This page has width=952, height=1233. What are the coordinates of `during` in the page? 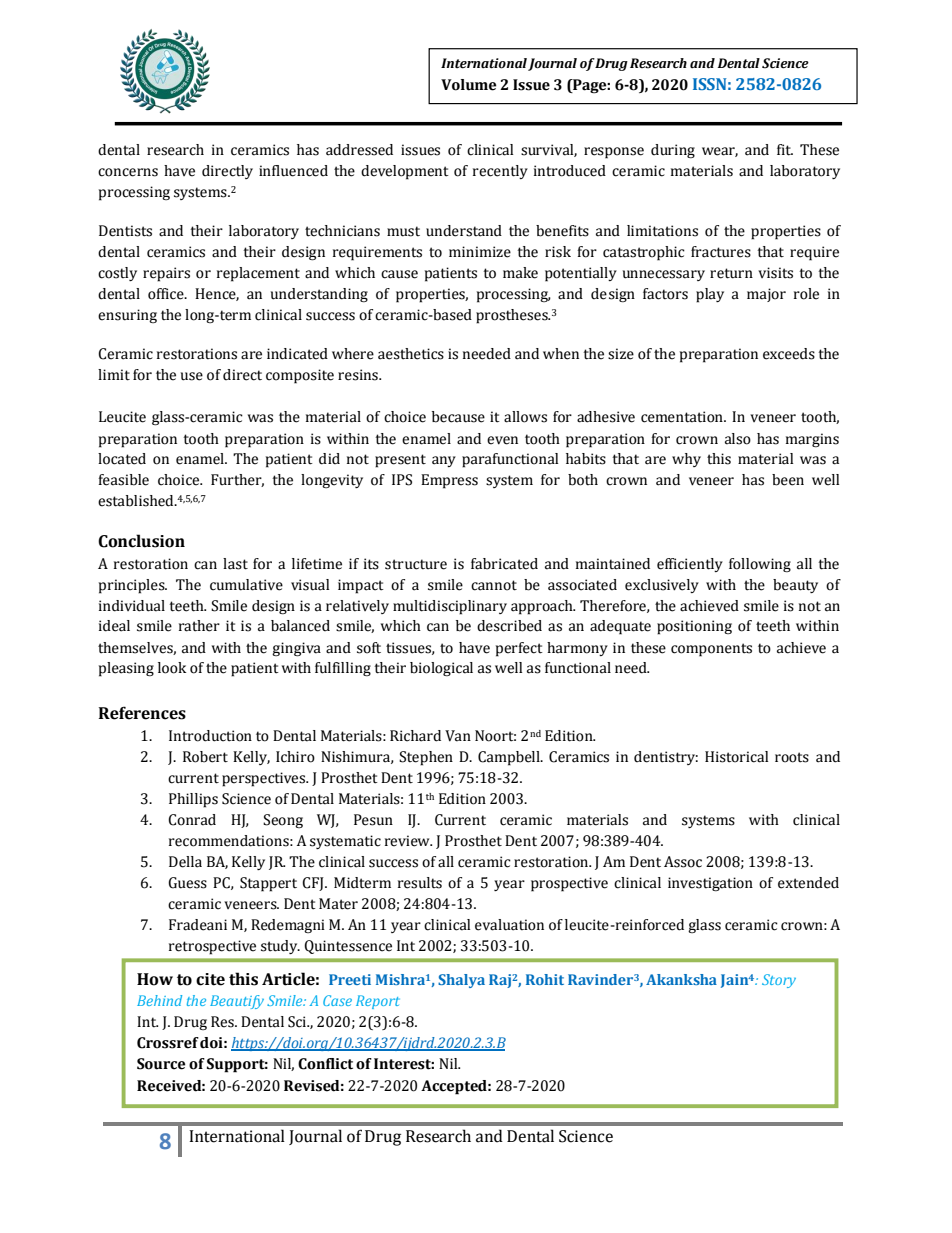 It's located at (673, 151).
